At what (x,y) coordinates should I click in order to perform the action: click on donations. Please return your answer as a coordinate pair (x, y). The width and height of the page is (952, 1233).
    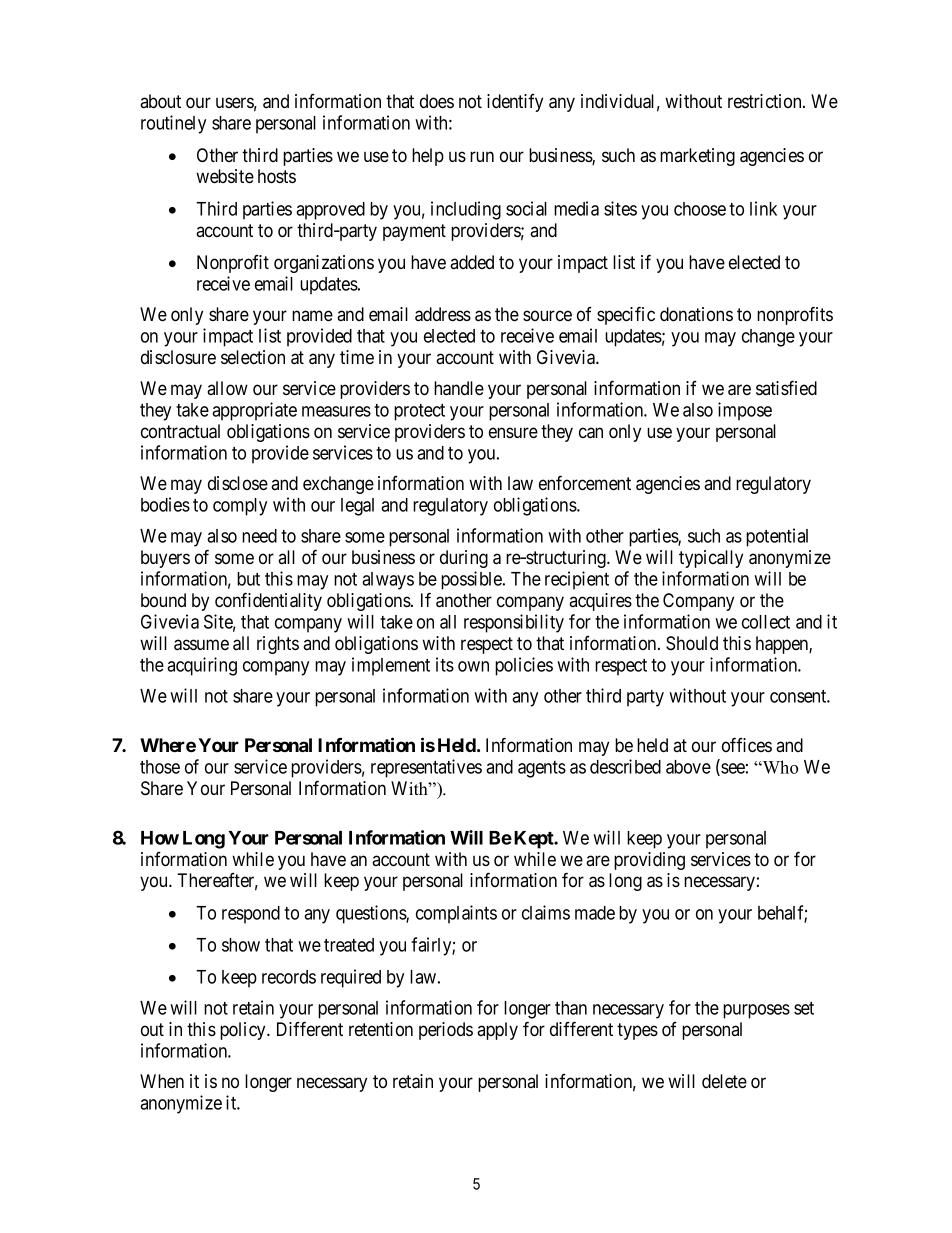
    Looking at the image, I should click on (696, 314).
